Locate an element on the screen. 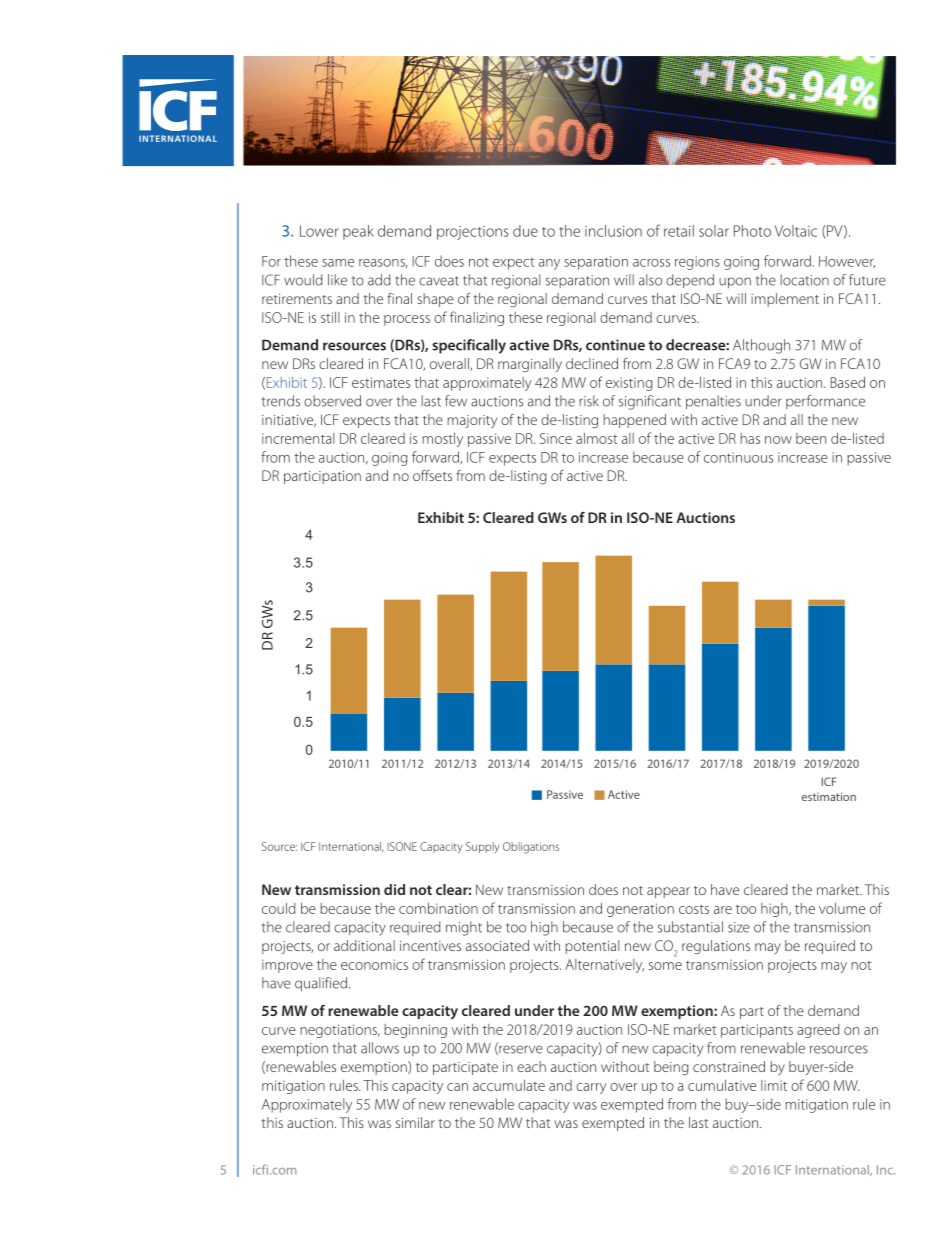 The height and width of the screenshot is (1233, 952). now is located at coordinates (778, 440).
